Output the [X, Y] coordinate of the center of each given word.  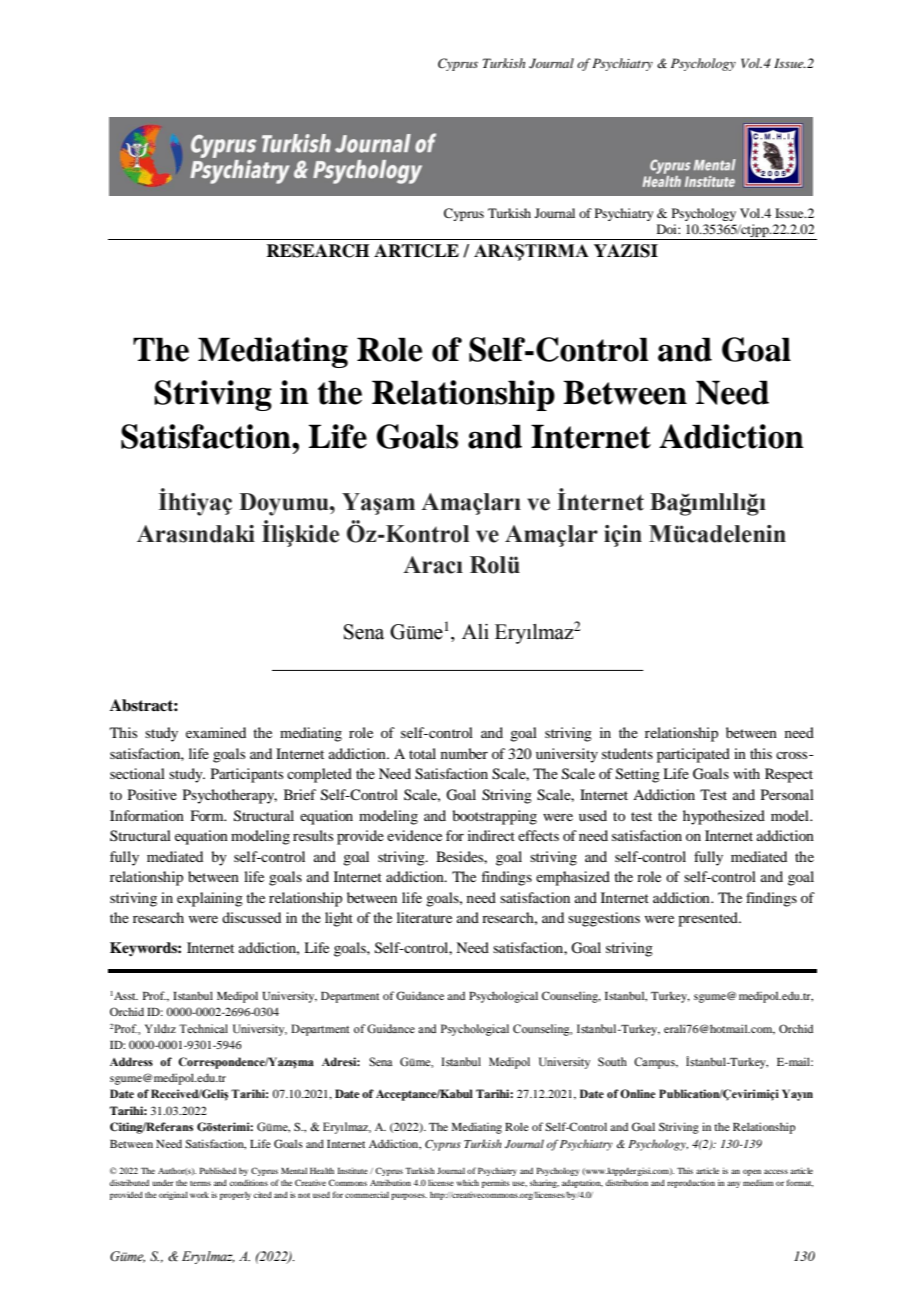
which [468, 1182]
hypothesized [724, 817]
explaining [210, 899]
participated [693, 755]
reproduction [691, 1184]
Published [218, 1170]
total [422, 753]
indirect [491, 835]
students [627, 753]
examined [216, 732]
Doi [668, 229]
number [464, 753]
